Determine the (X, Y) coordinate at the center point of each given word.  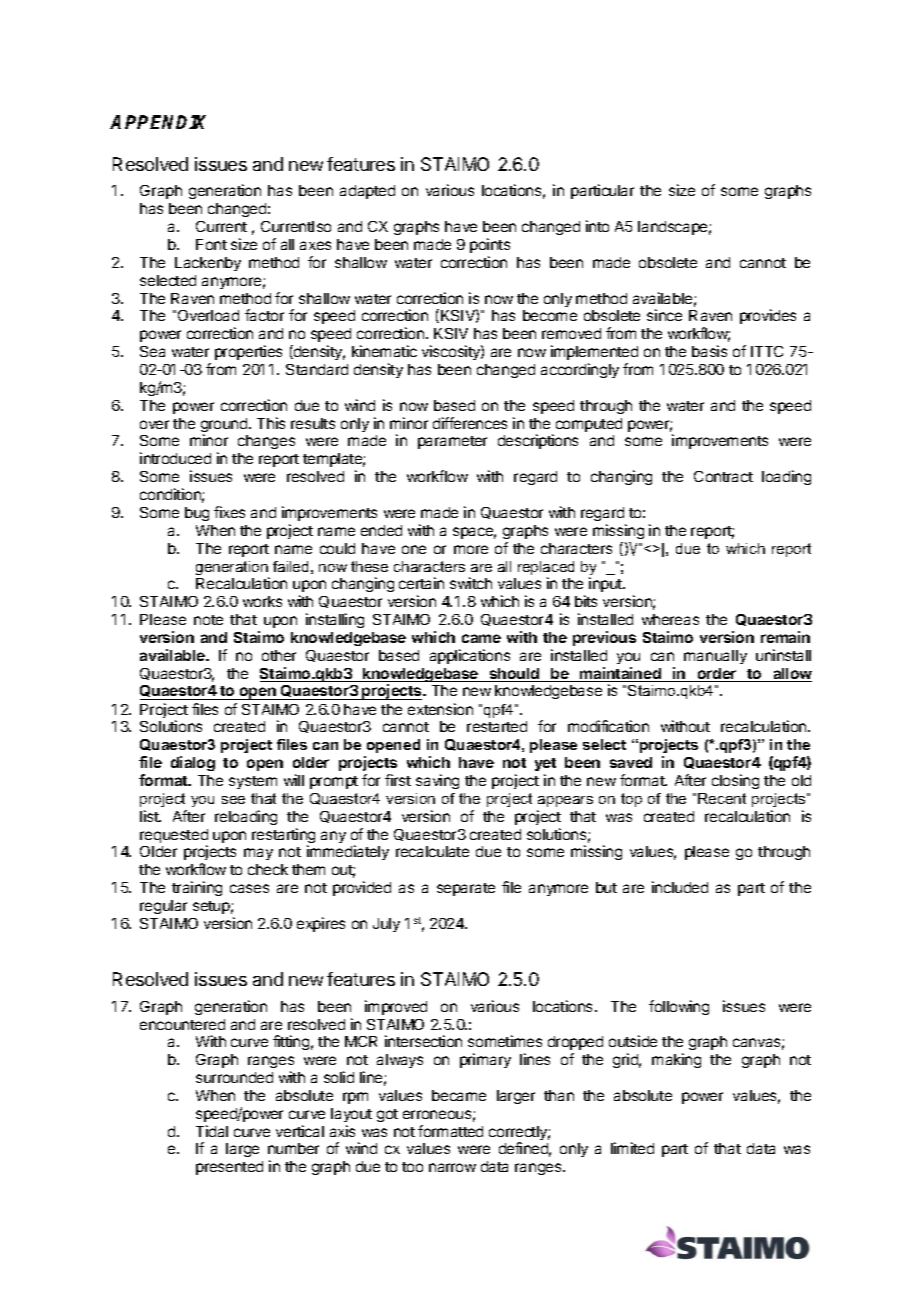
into (597, 226)
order (717, 675)
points (490, 245)
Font (211, 244)
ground (225, 426)
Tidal (212, 1131)
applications (470, 656)
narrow (452, 1167)
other (279, 655)
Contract (723, 476)
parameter (452, 442)
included (680, 887)
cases (249, 888)
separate (466, 889)
